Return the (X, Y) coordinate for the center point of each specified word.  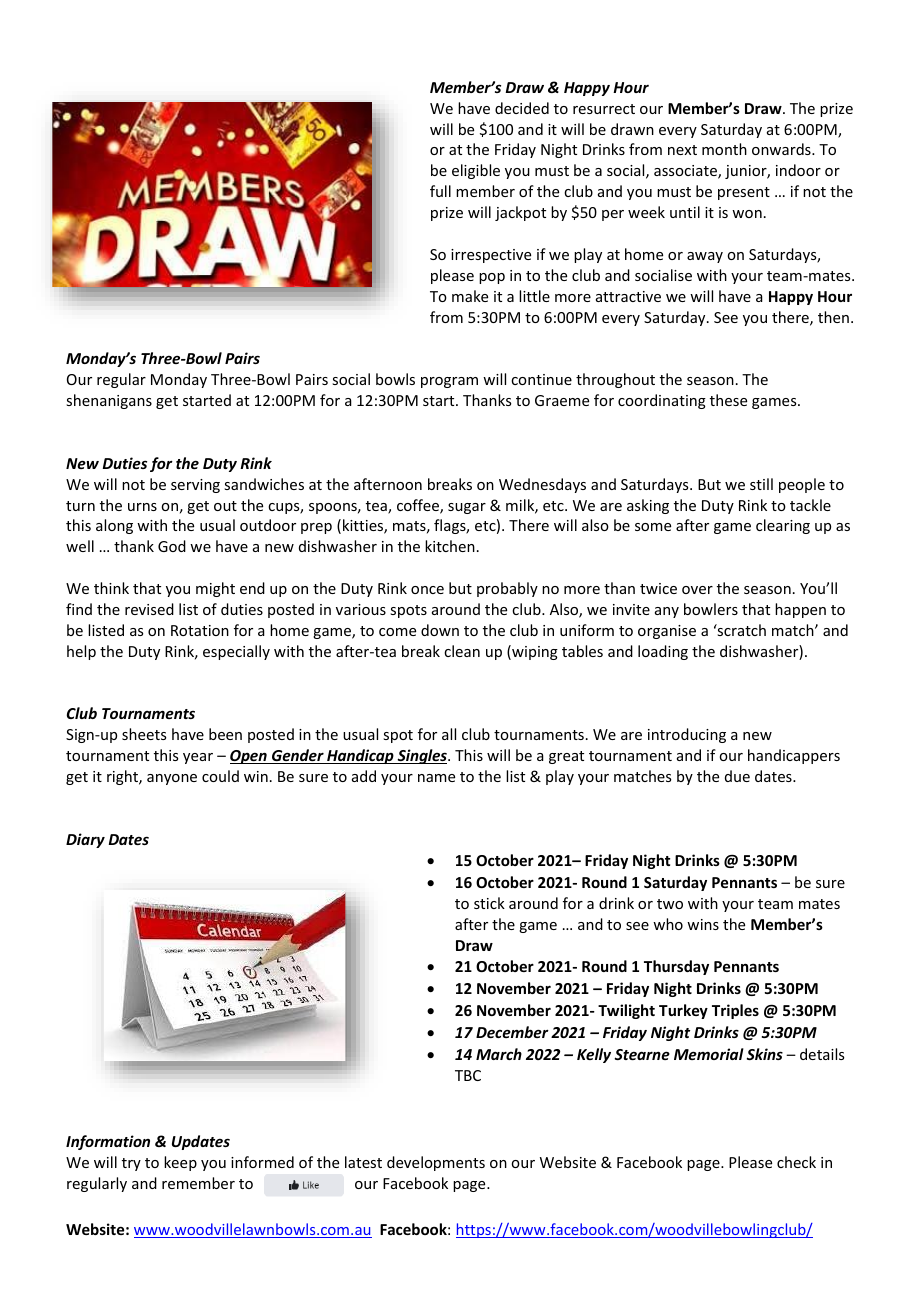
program (449, 382)
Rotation (200, 630)
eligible (476, 171)
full (440, 191)
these (728, 400)
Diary (85, 840)
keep (180, 1163)
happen (800, 610)
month (724, 149)
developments (436, 1163)
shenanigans (109, 401)
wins (703, 924)
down (440, 630)
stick (489, 903)
